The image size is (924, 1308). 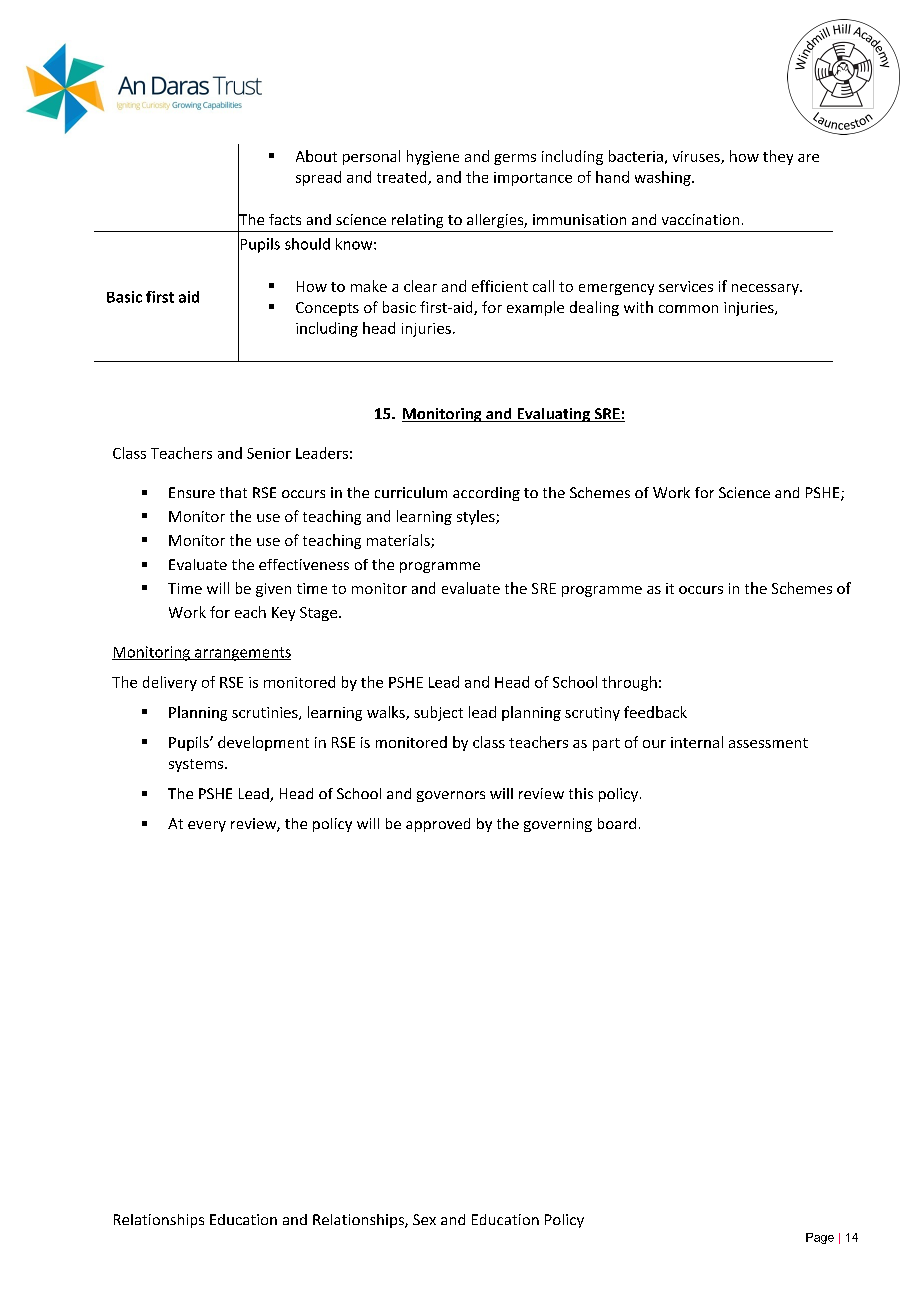 I want to click on Page, so click(x=820, y=1238).
